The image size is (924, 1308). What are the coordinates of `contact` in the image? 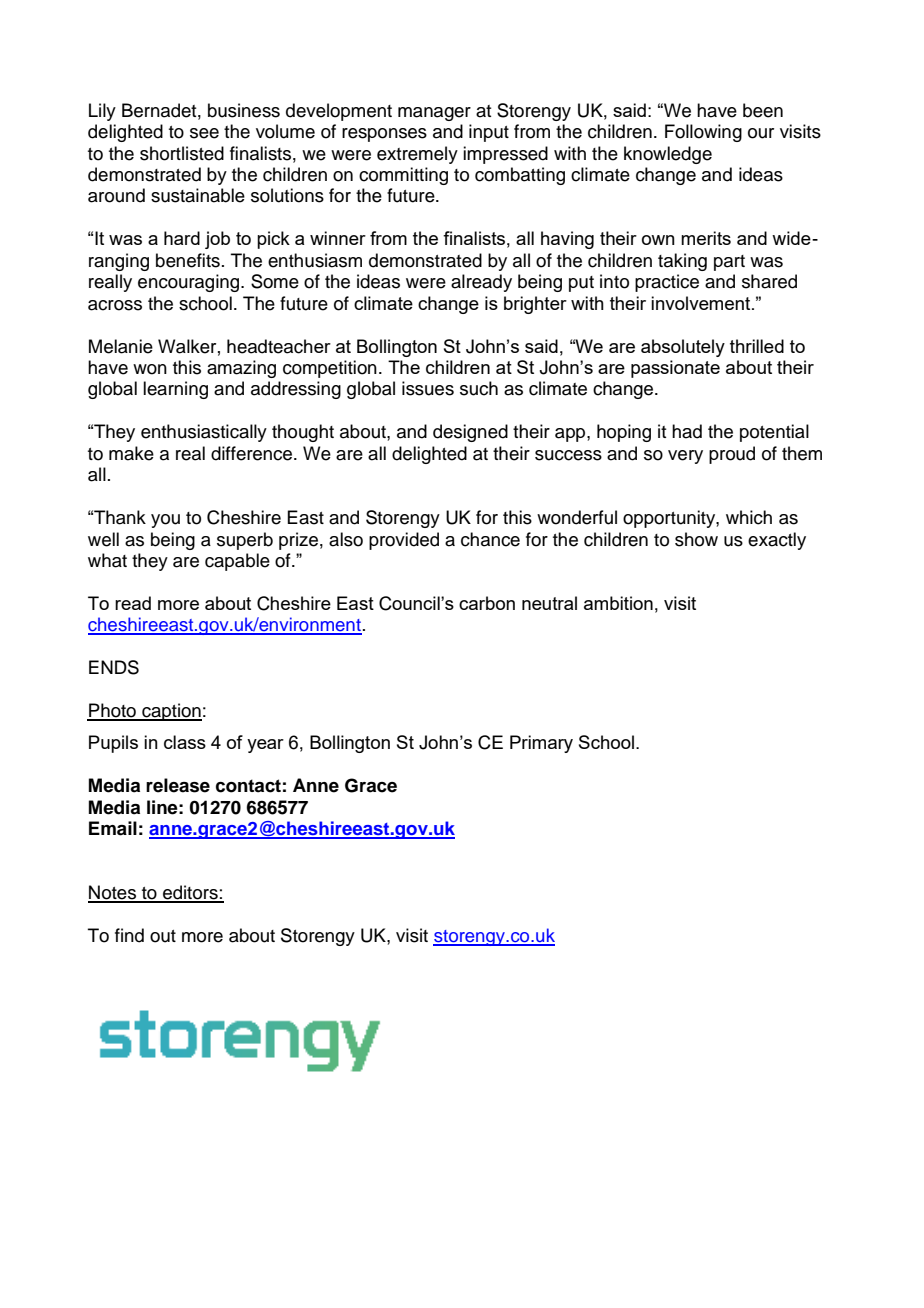 It's located at (248, 786).
